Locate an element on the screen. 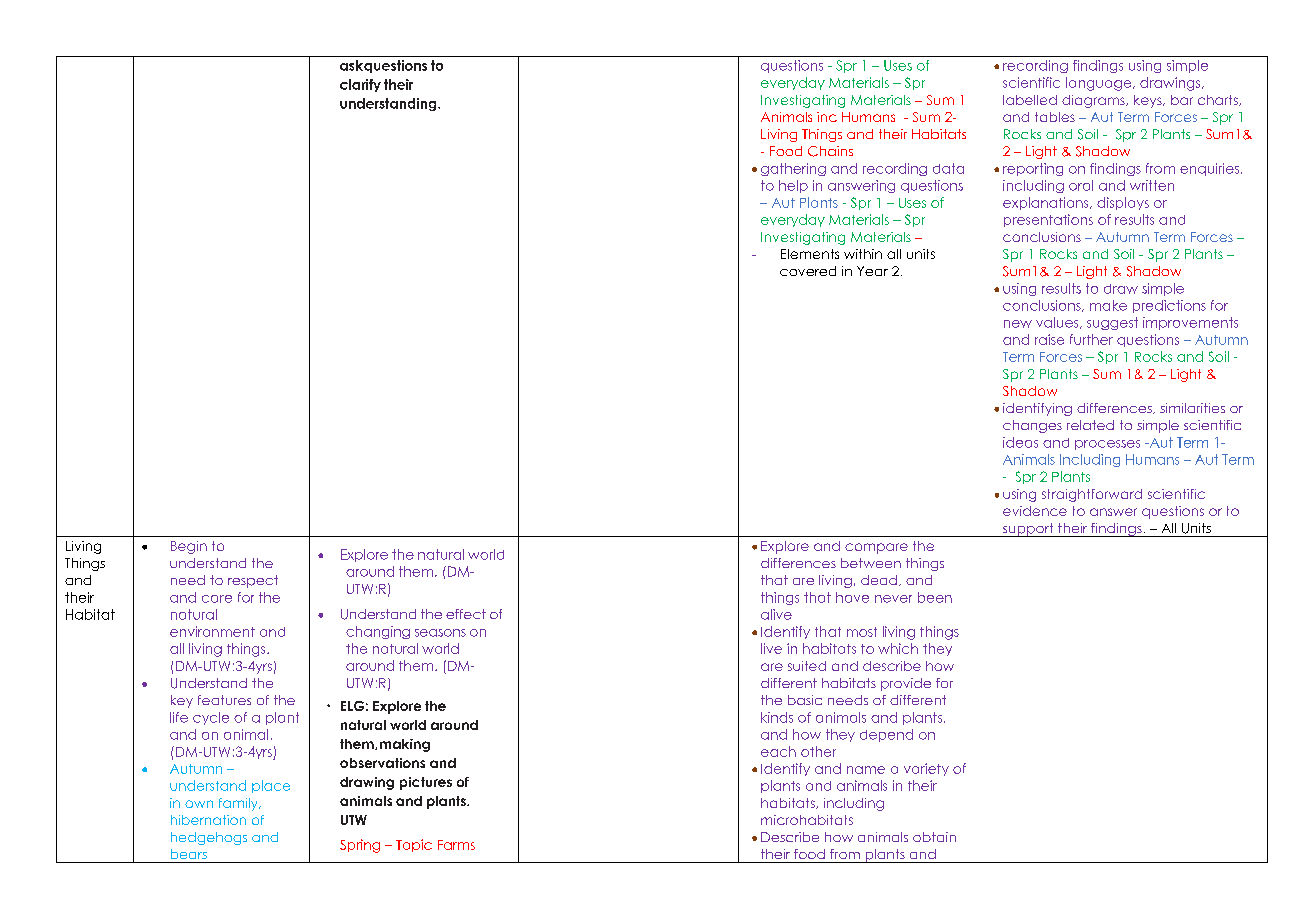 The width and height of the screenshot is (1308, 924). diagrams is located at coordinates (1094, 101).
